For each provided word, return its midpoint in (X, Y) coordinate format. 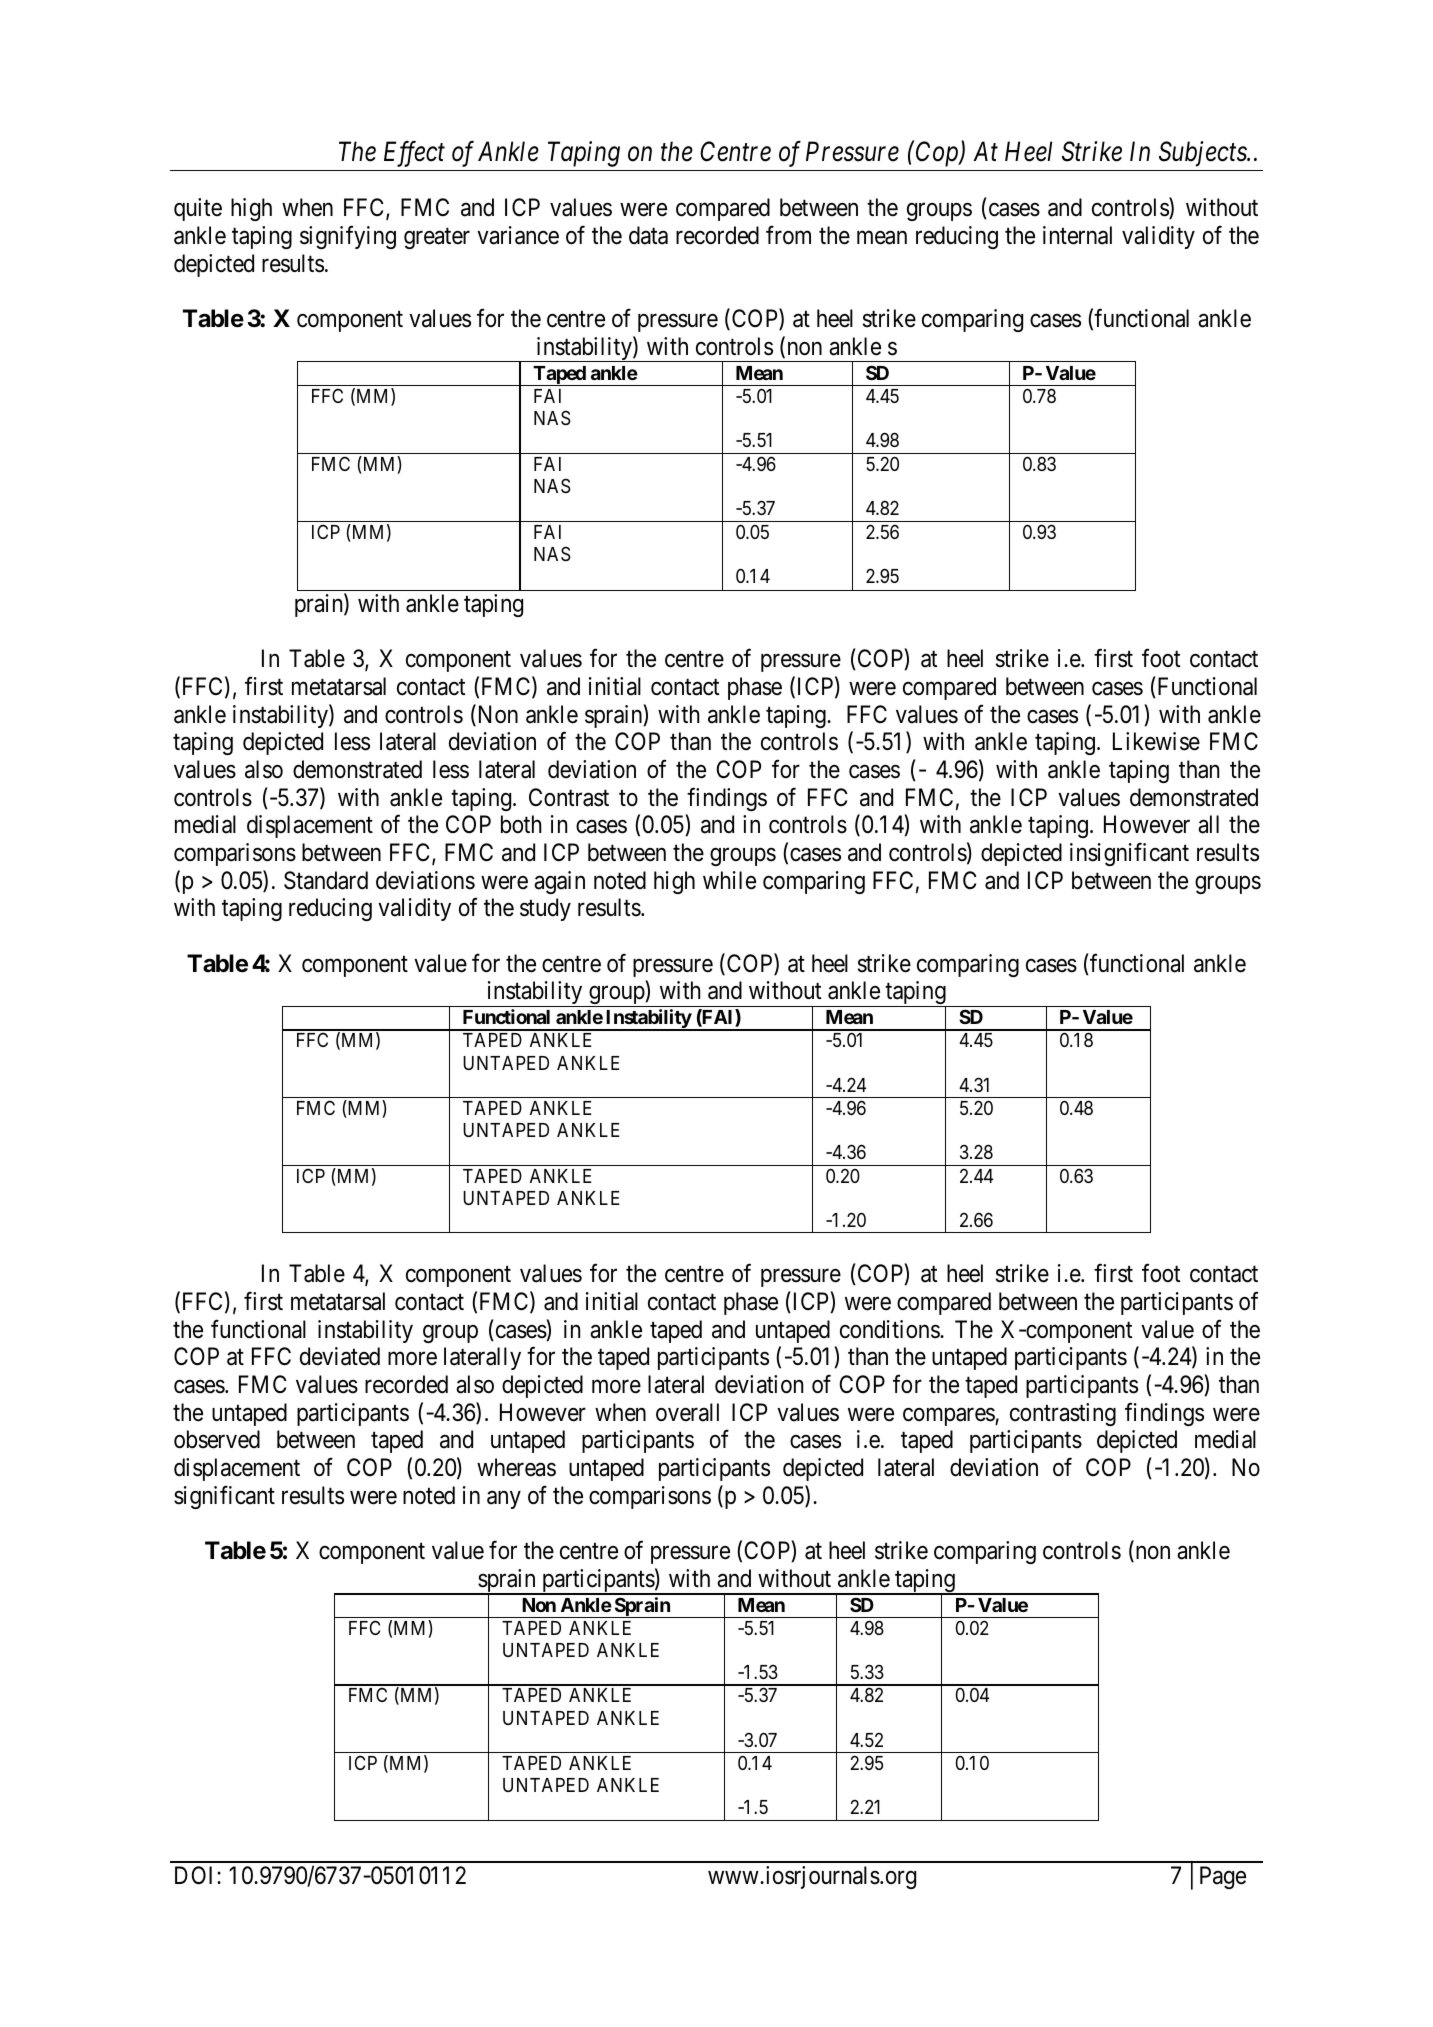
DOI (196, 1875)
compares (949, 1417)
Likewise (1156, 741)
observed (217, 1439)
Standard (326, 880)
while (729, 880)
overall (687, 1412)
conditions (890, 1329)
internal (1077, 235)
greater (437, 238)
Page (1223, 1877)
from (788, 235)
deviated (340, 1356)
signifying (348, 237)
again (559, 882)
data (648, 235)
